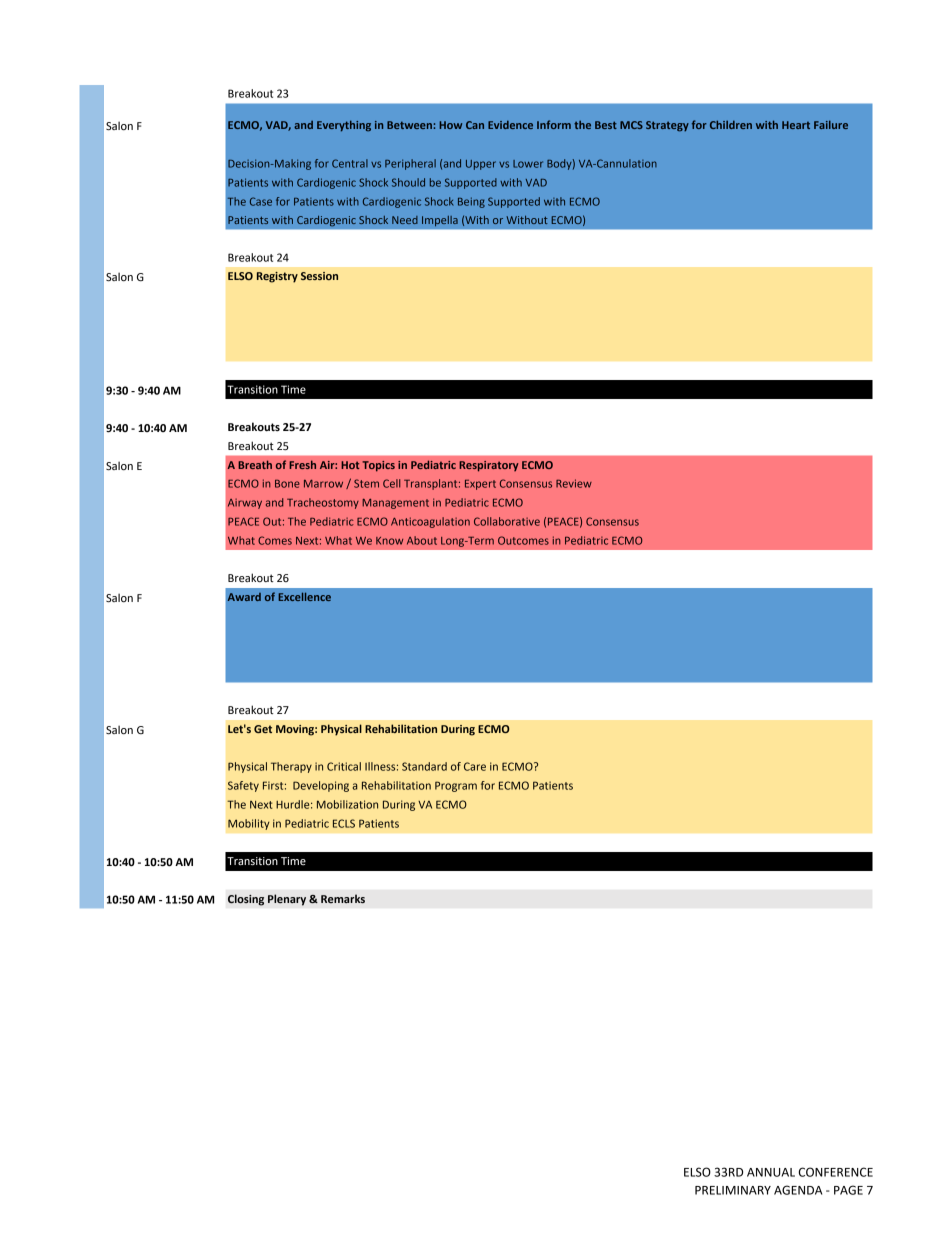  Describe the element at coordinates (489, 466) in the document. I see `Respiratory` at that location.
